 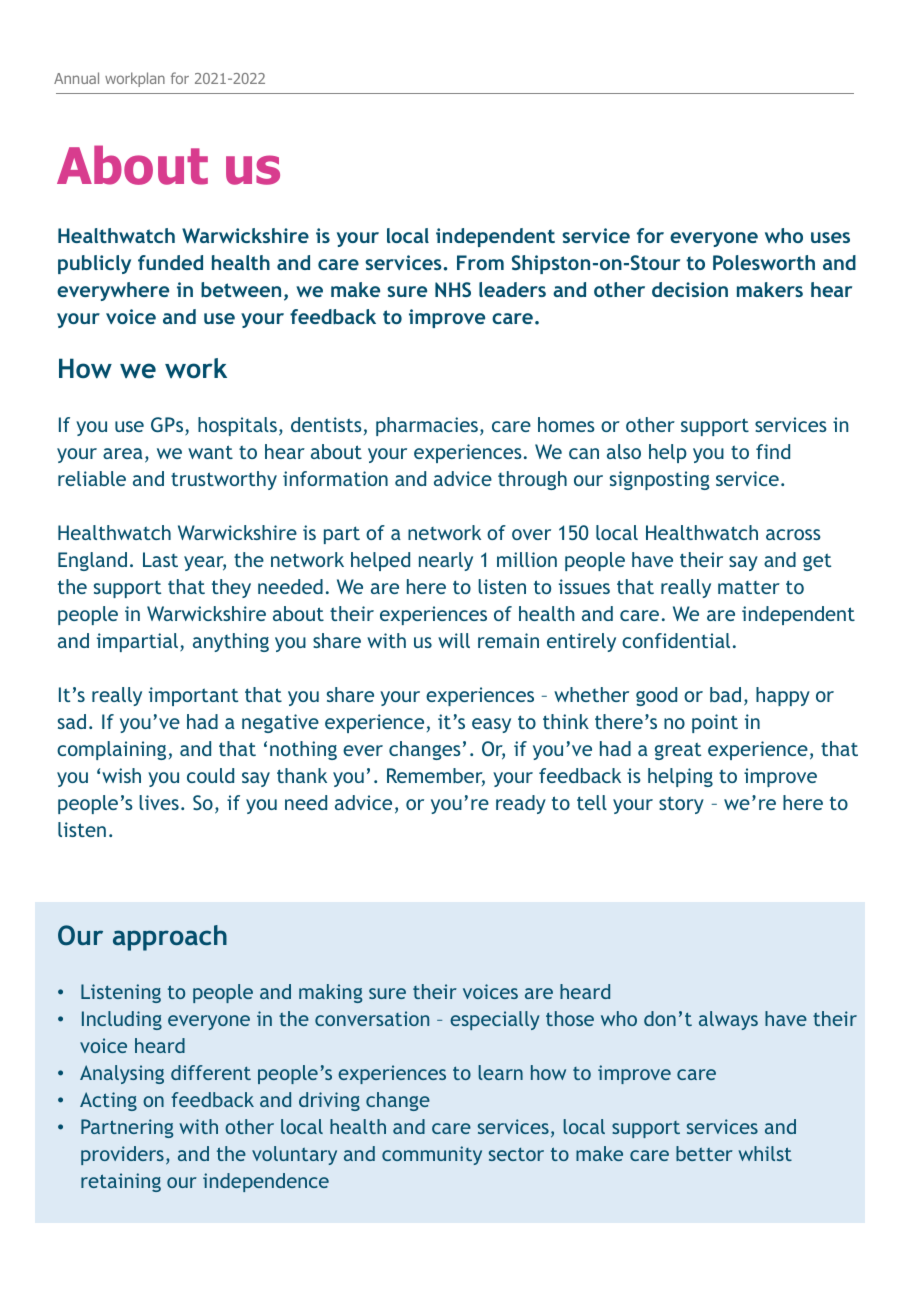 I want to click on pharmacies, so click(x=427, y=426).
